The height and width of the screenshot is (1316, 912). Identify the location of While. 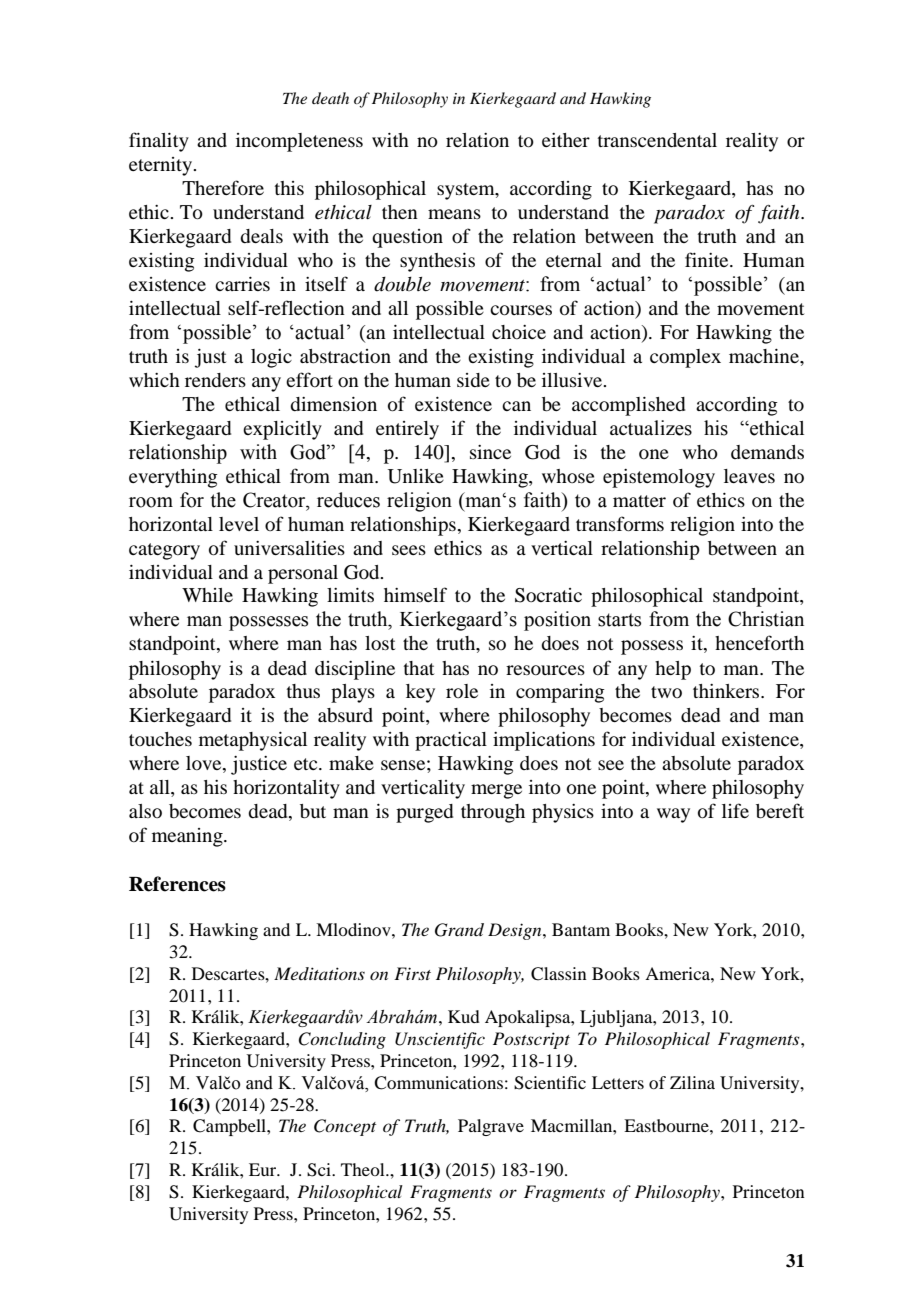
(207, 595).
